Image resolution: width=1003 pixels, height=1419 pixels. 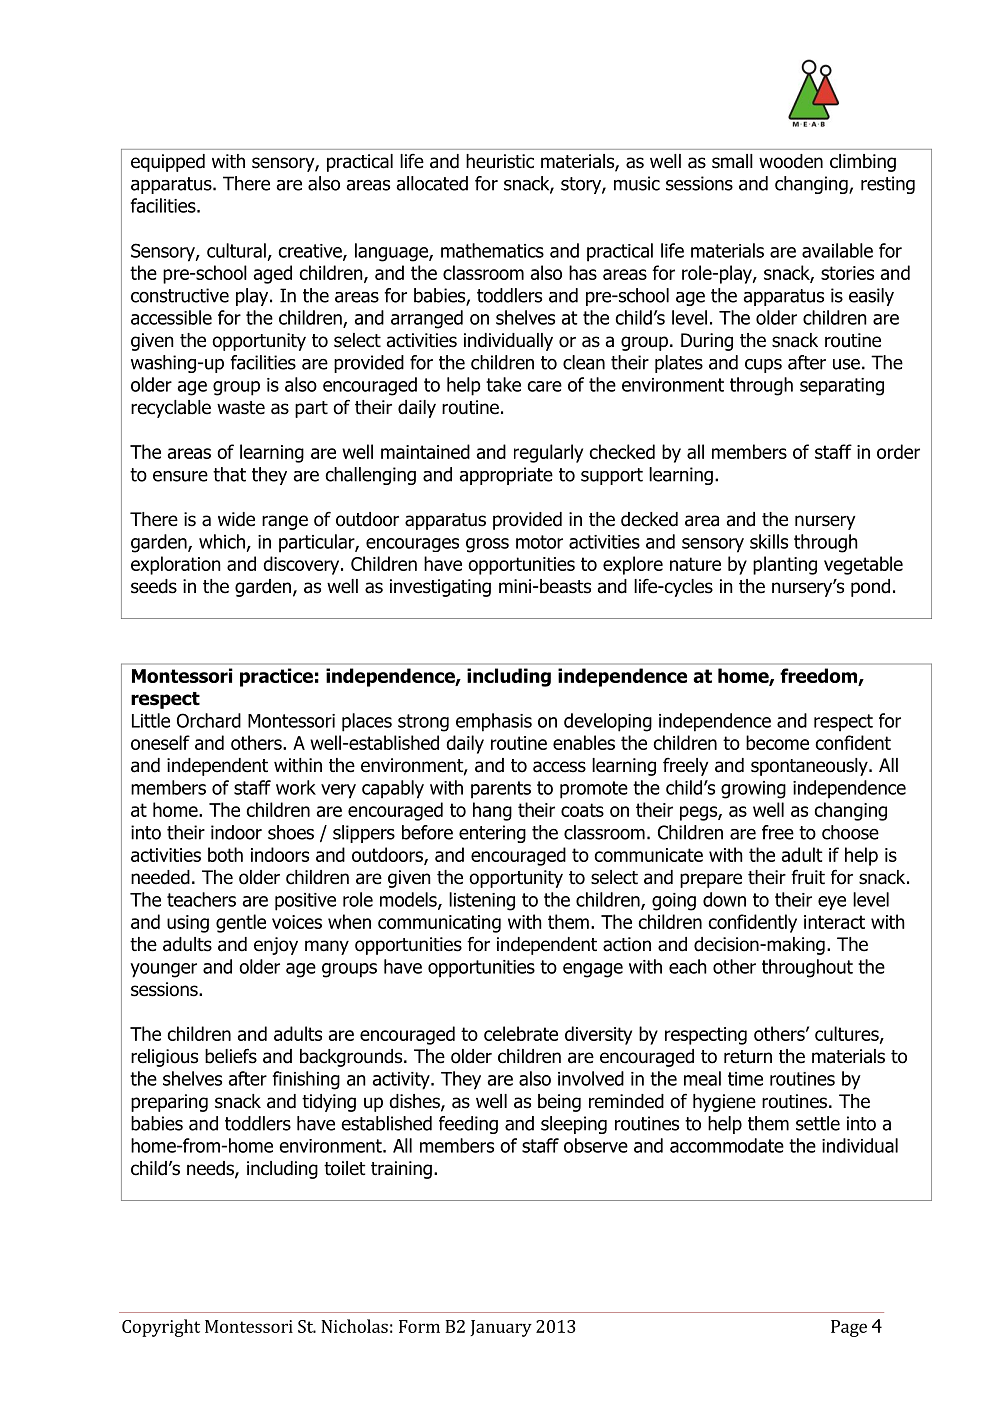 I want to click on cultural, so click(x=236, y=250).
